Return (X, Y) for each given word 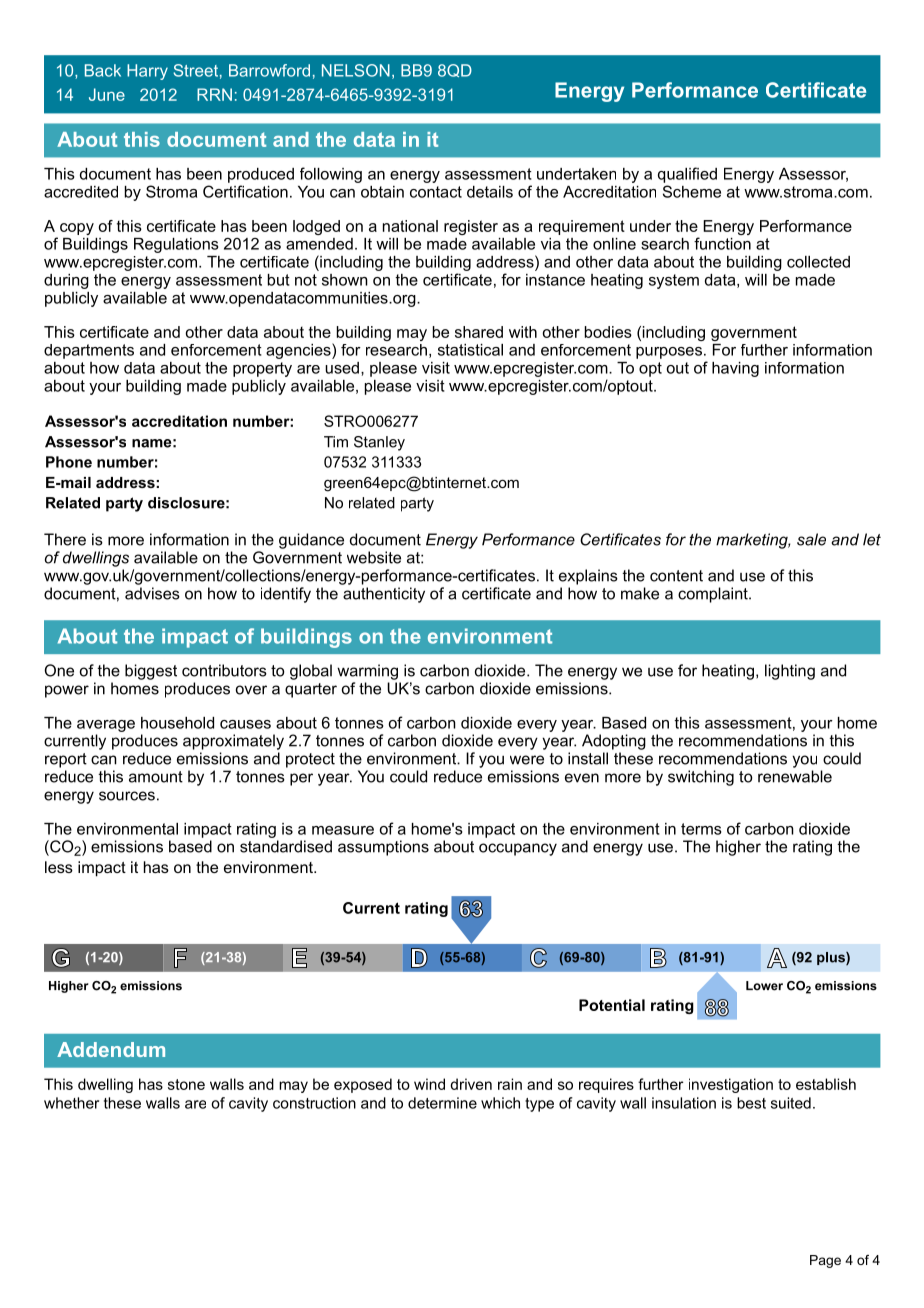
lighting (790, 672)
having (735, 369)
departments (89, 351)
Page (825, 1261)
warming (367, 672)
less (59, 867)
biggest (151, 672)
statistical (470, 350)
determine (442, 1103)
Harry (147, 72)
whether (71, 1103)
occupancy (518, 849)
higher (738, 848)
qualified (687, 175)
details (490, 192)
